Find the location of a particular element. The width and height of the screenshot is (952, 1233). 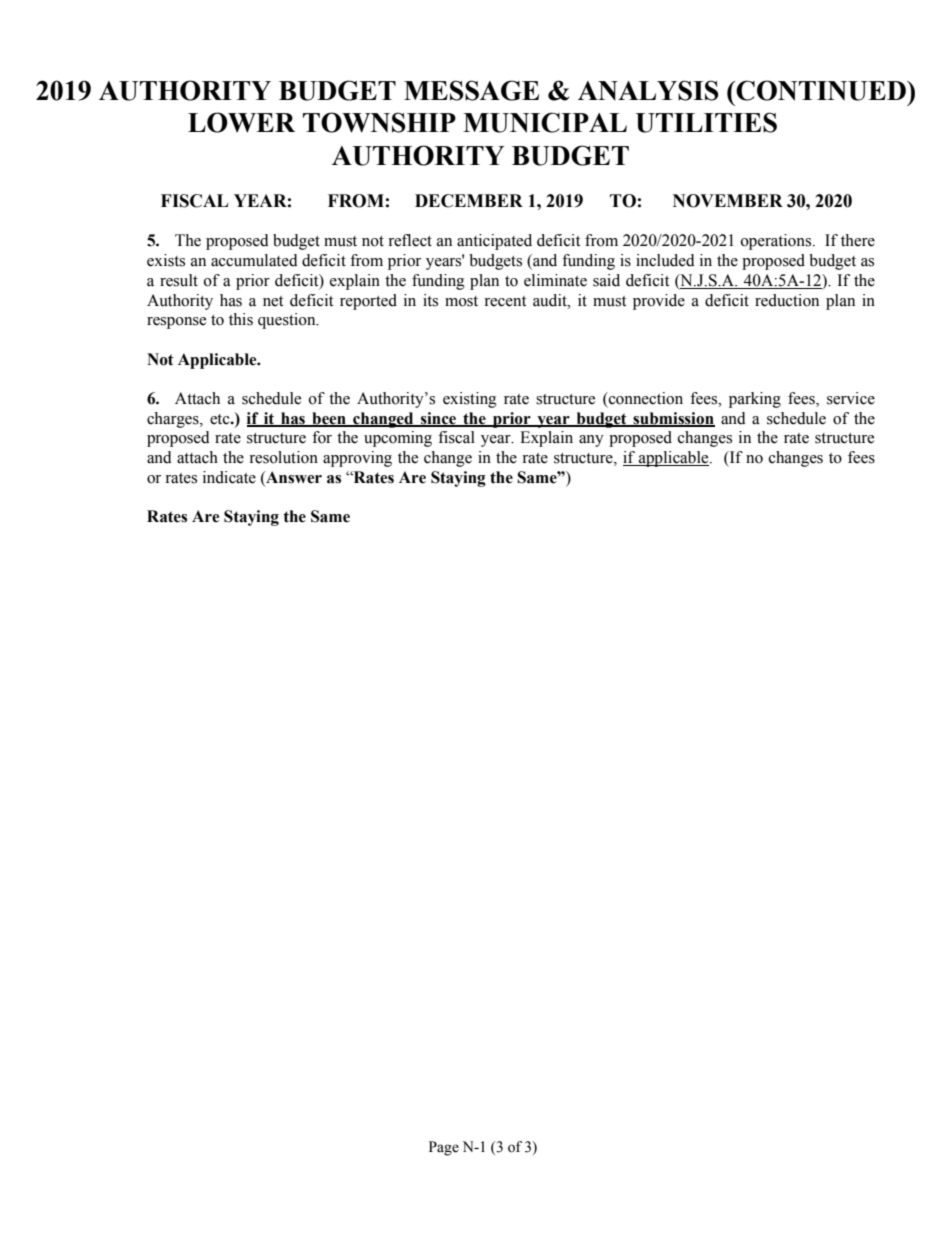

service is located at coordinates (851, 398).
